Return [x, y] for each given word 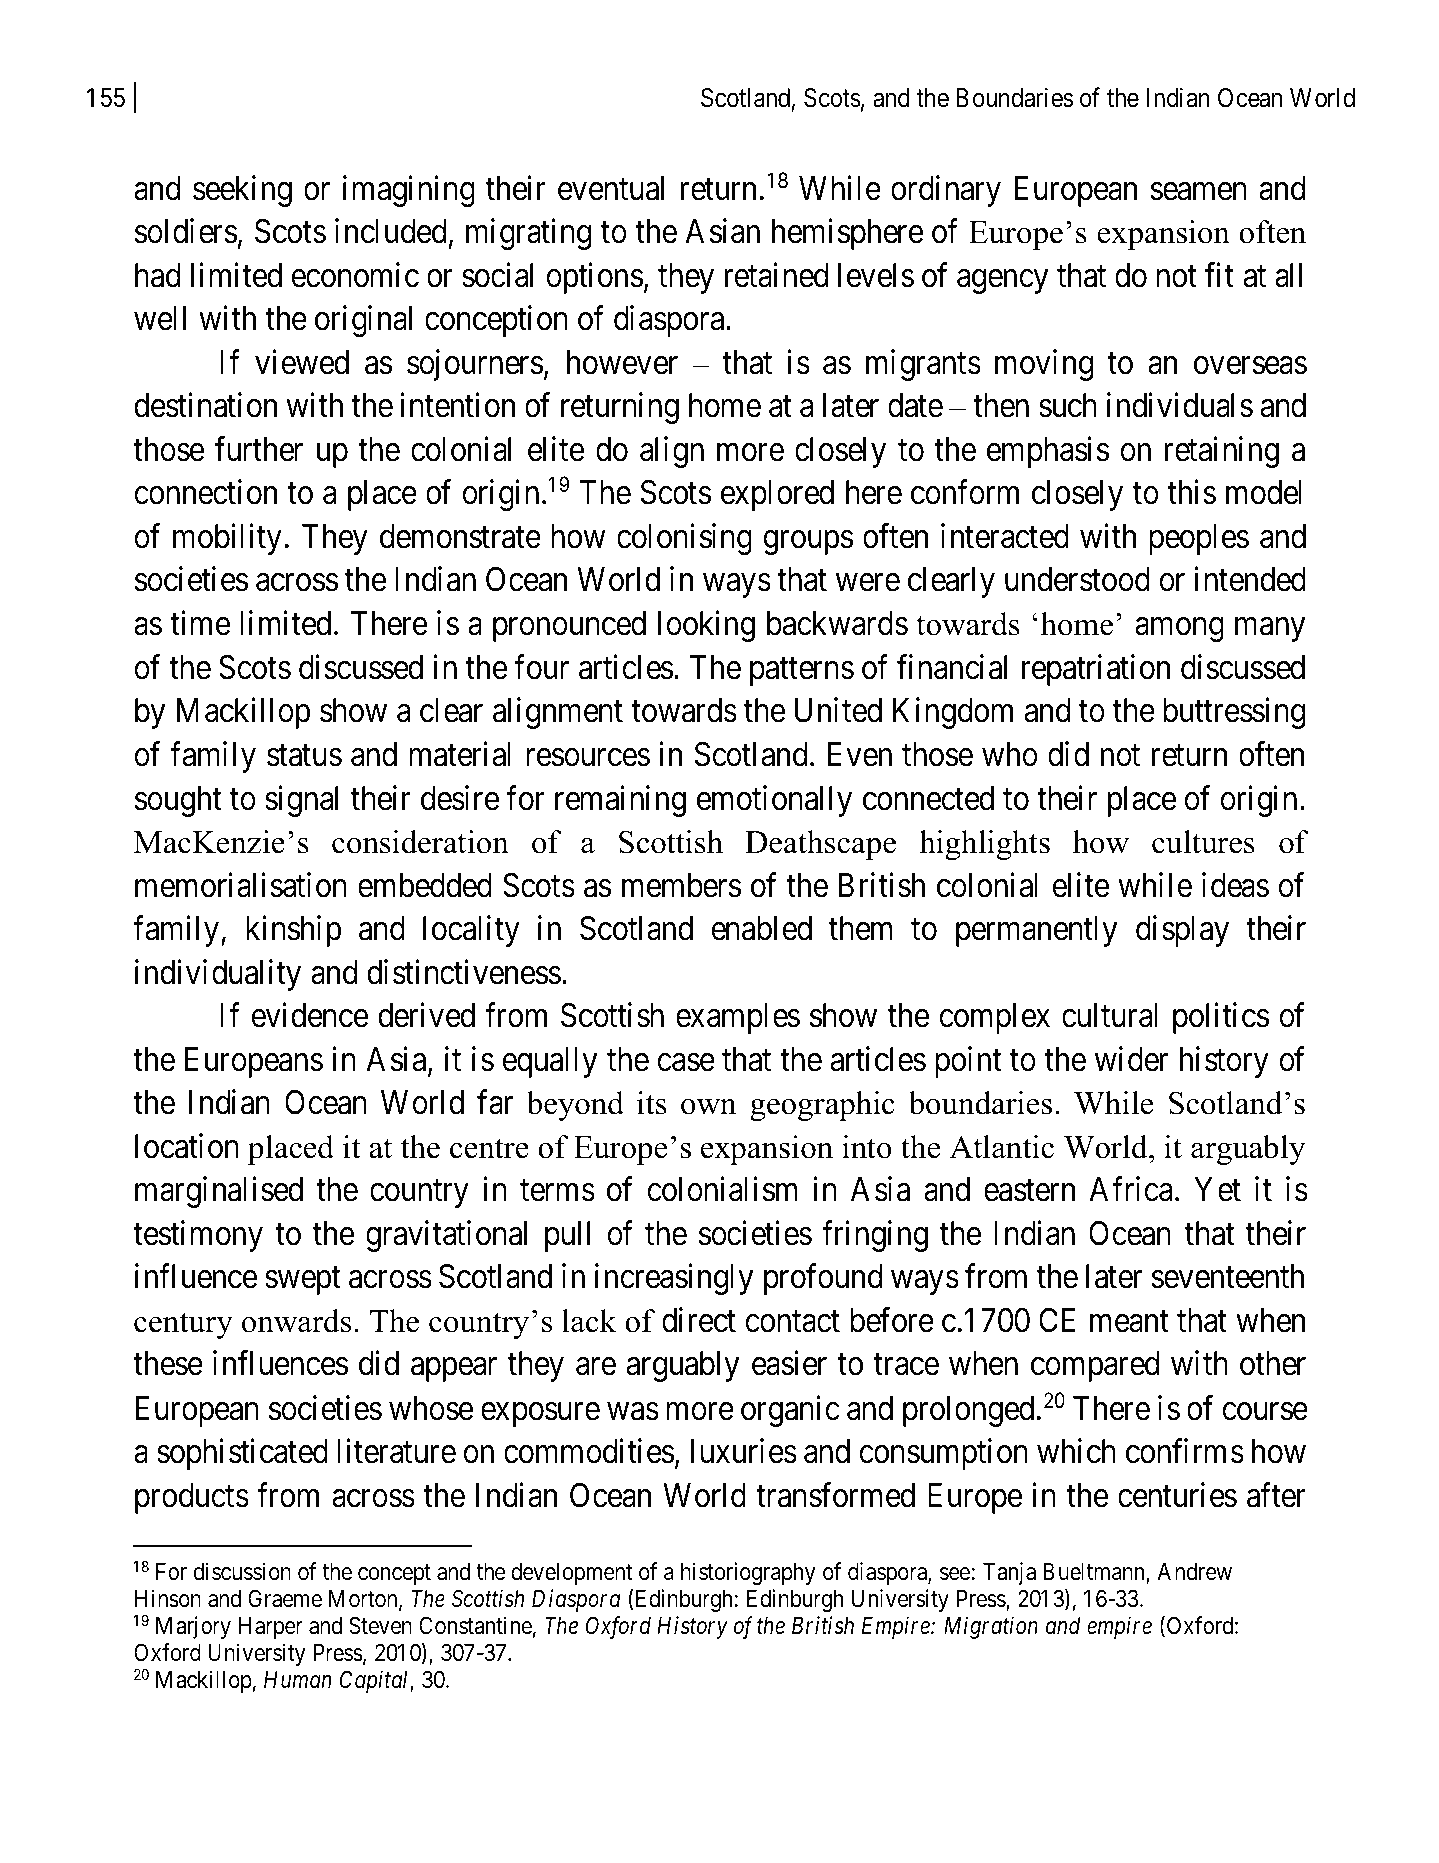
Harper [271, 1628]
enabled [761, 928]
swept [302, 1281]
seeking [242, 191]
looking [706, 626]
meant [1129, 1322]
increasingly [674, 1279]
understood [1077, 579]
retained [776, 275]
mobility [227, 539]
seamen [1199, 191]
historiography [748, 1573]
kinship [293, 931]
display [1182, 931]
